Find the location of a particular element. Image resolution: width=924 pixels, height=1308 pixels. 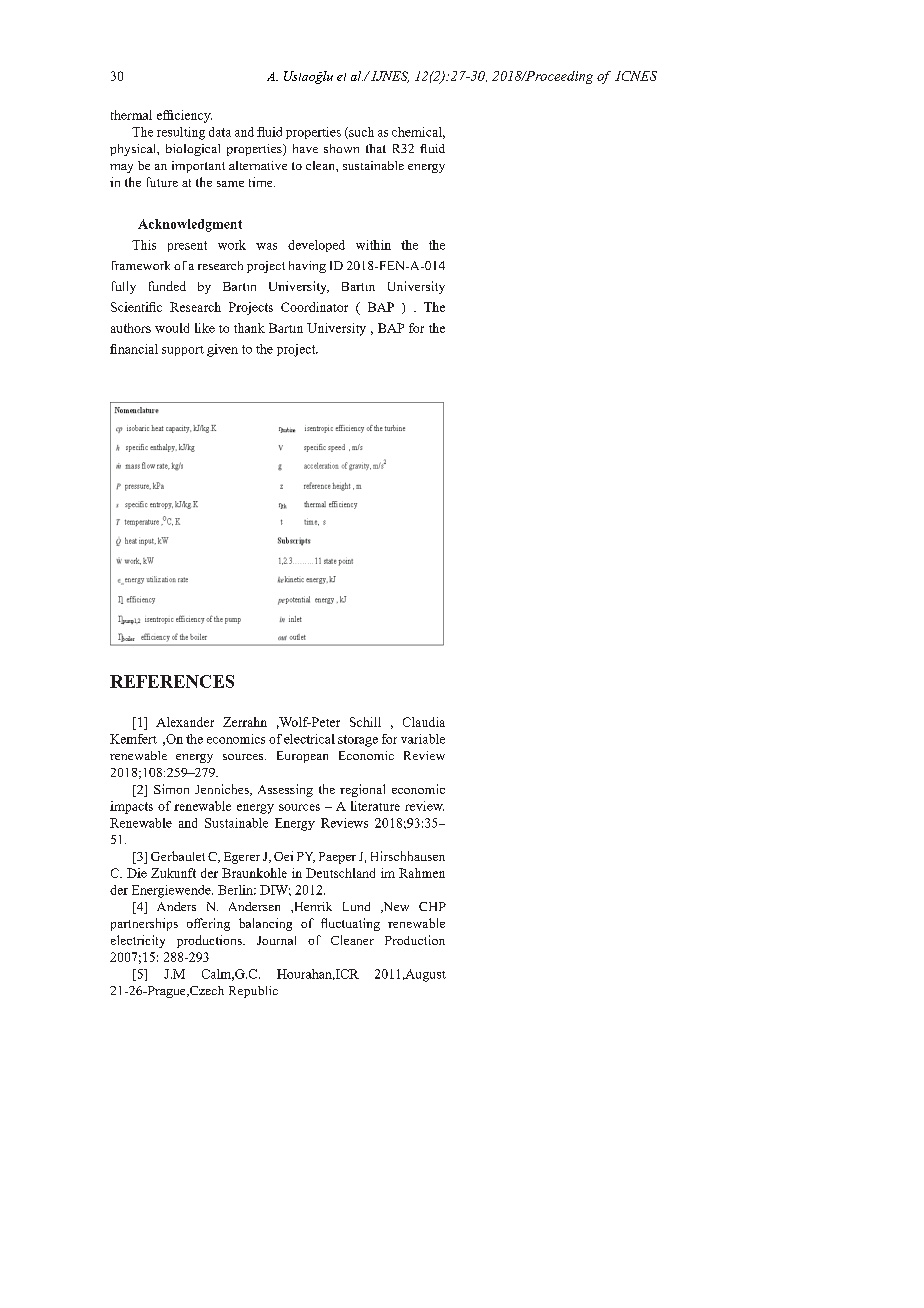

REFERENCES is located at coordinates (172, 681).
